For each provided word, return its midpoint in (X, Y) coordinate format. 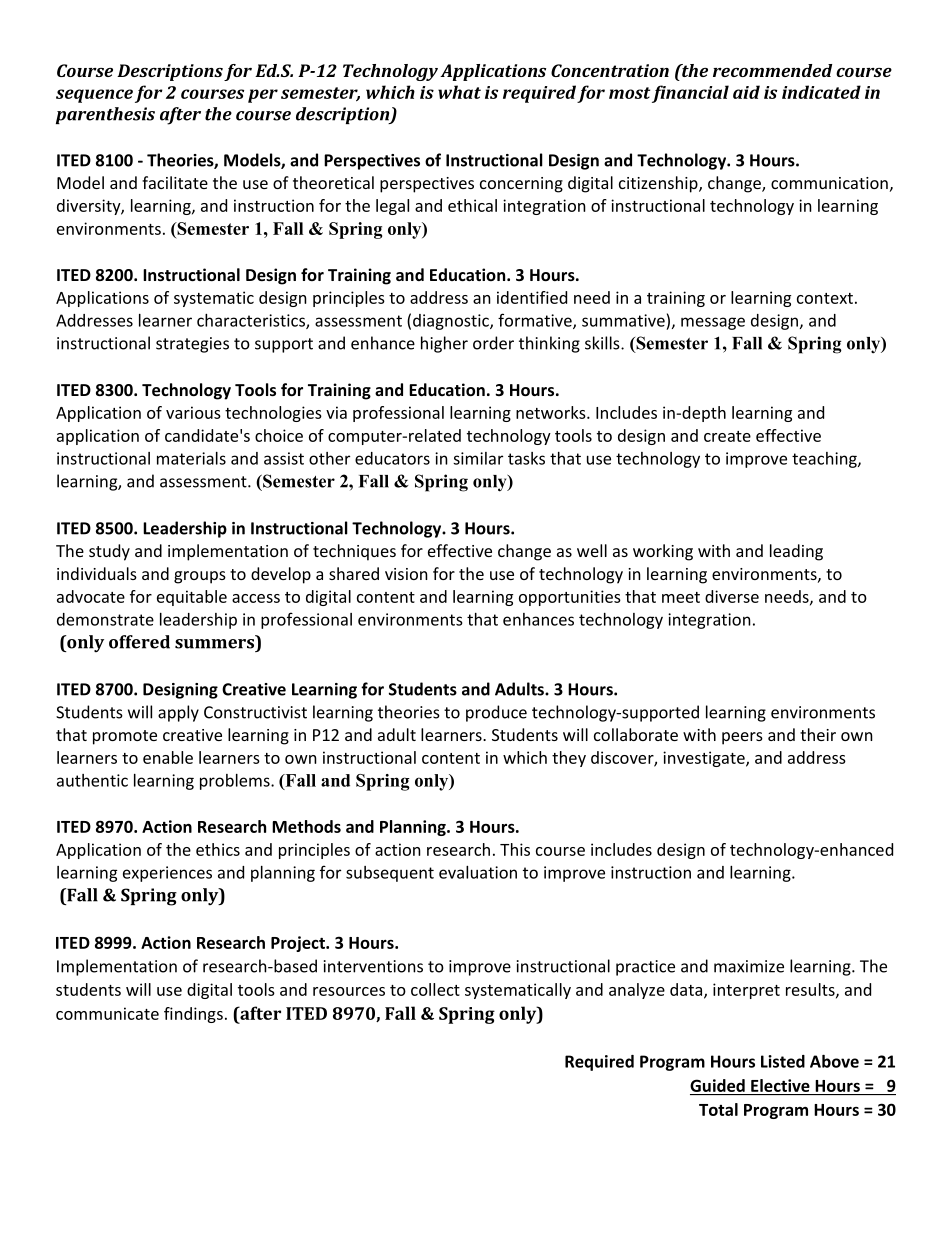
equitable (192, 598)
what (459, 92)
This (515, 849)
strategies (192, 345)
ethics (218, 849)
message (713, 323)
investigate (705, 759)
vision (406, 574)
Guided (717, 1085)
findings (193, 1015)
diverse (732, 596)
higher (444, 344)
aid (746, 92)
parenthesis (105, 115)
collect (435, 989)
